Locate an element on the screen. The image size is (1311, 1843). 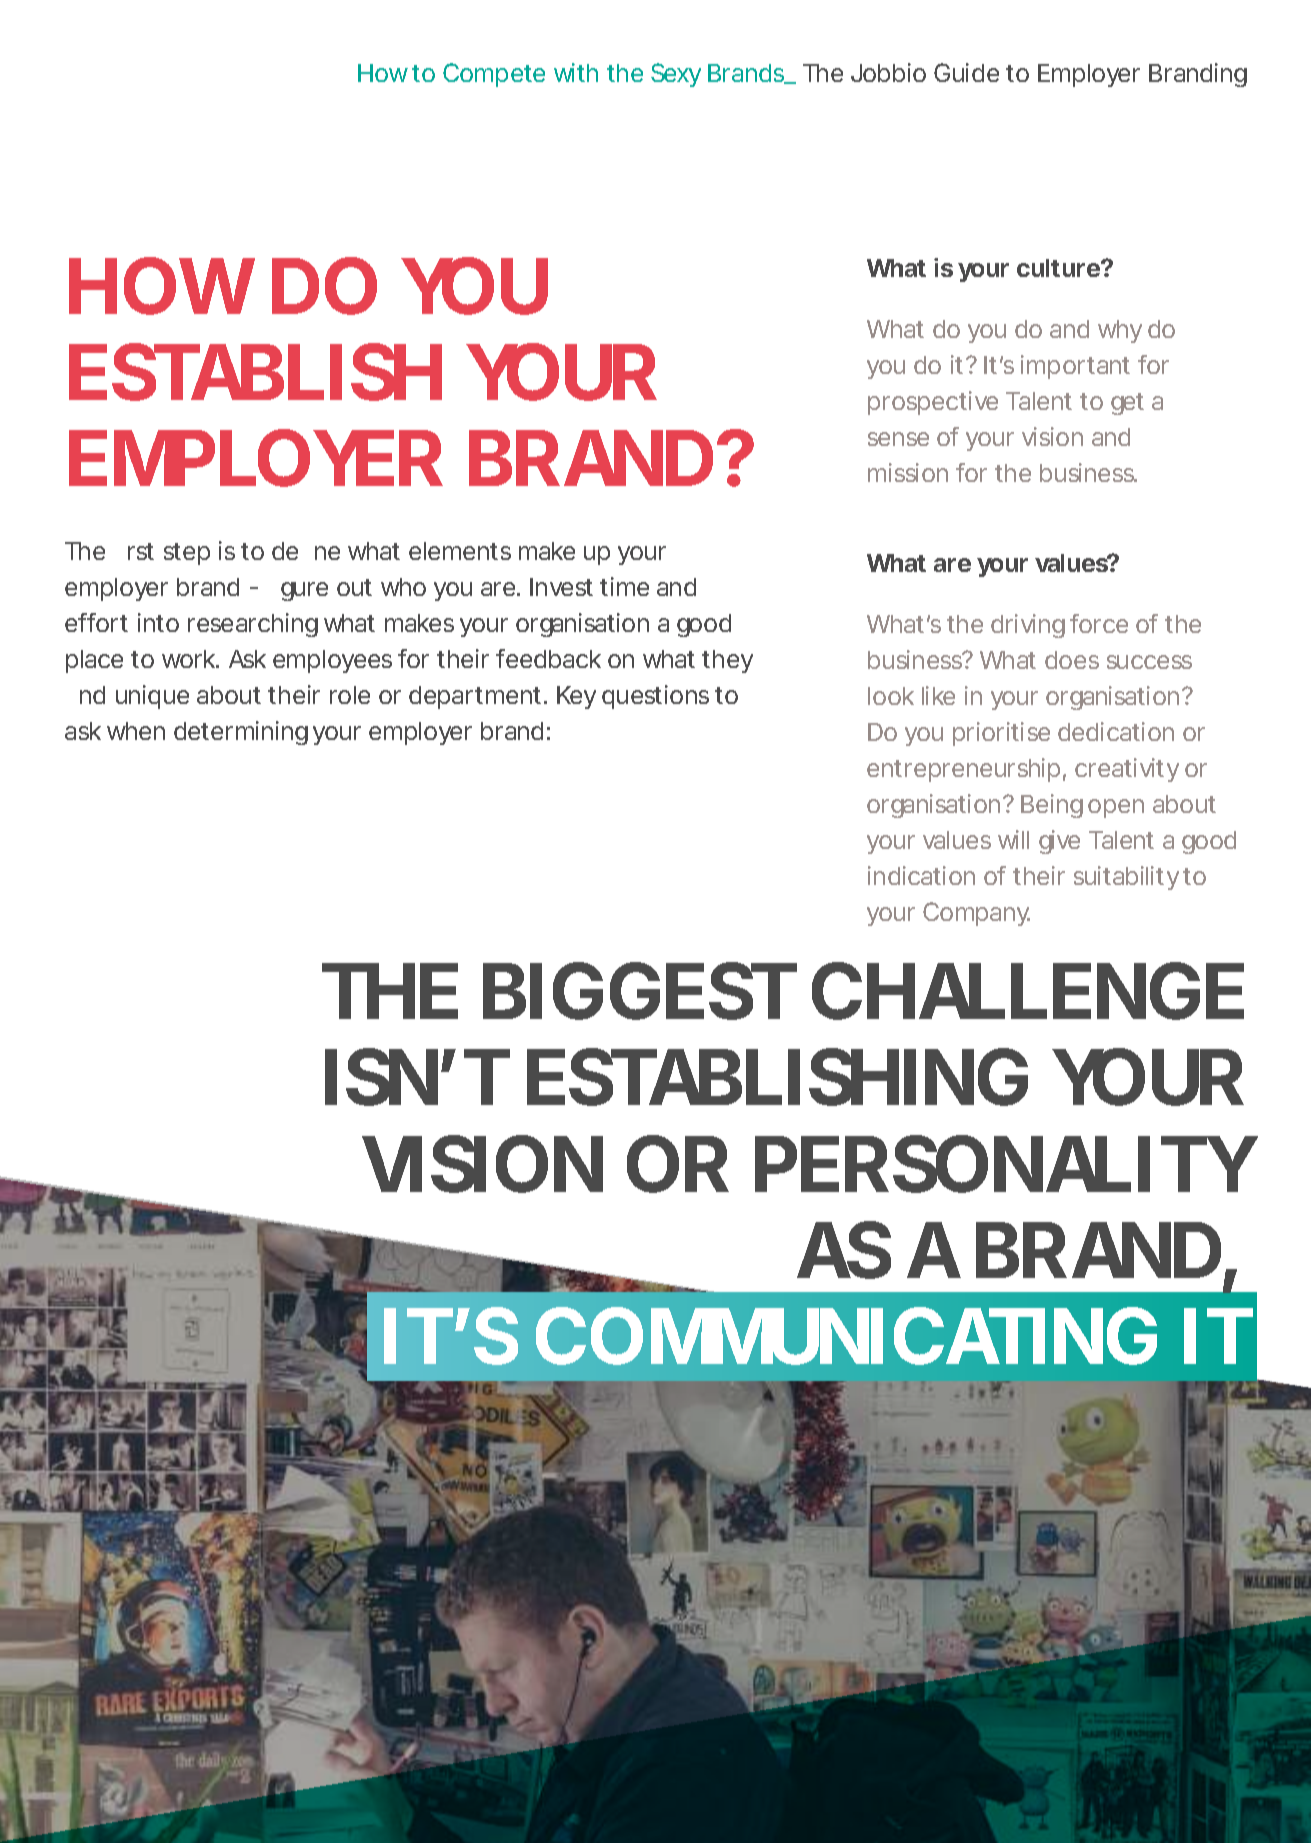
indication is located at coordinates (921, 875).
